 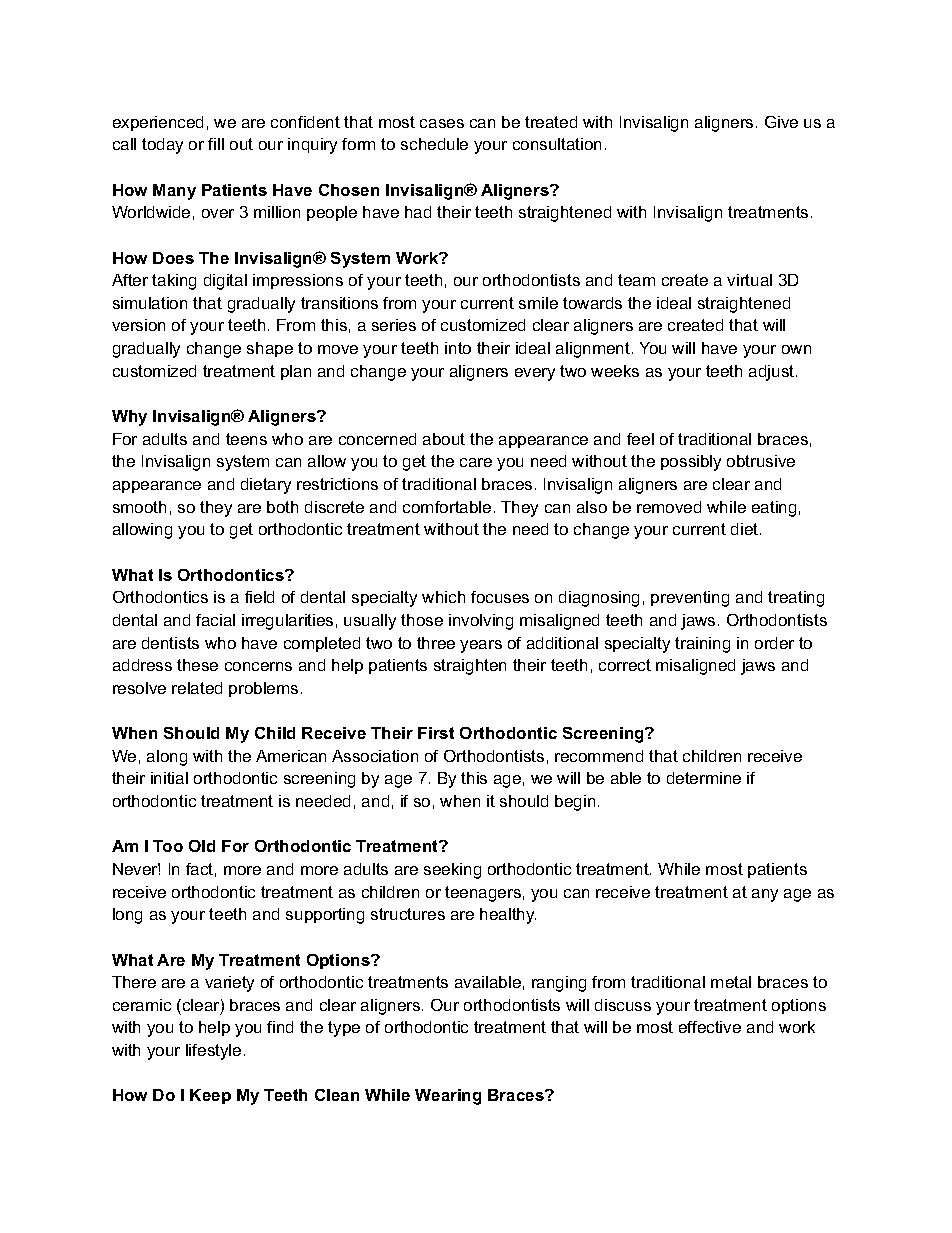 What do you see at coordinates (434, 144) in the document?
I see `schedule` at bounding box center [434, 144].
